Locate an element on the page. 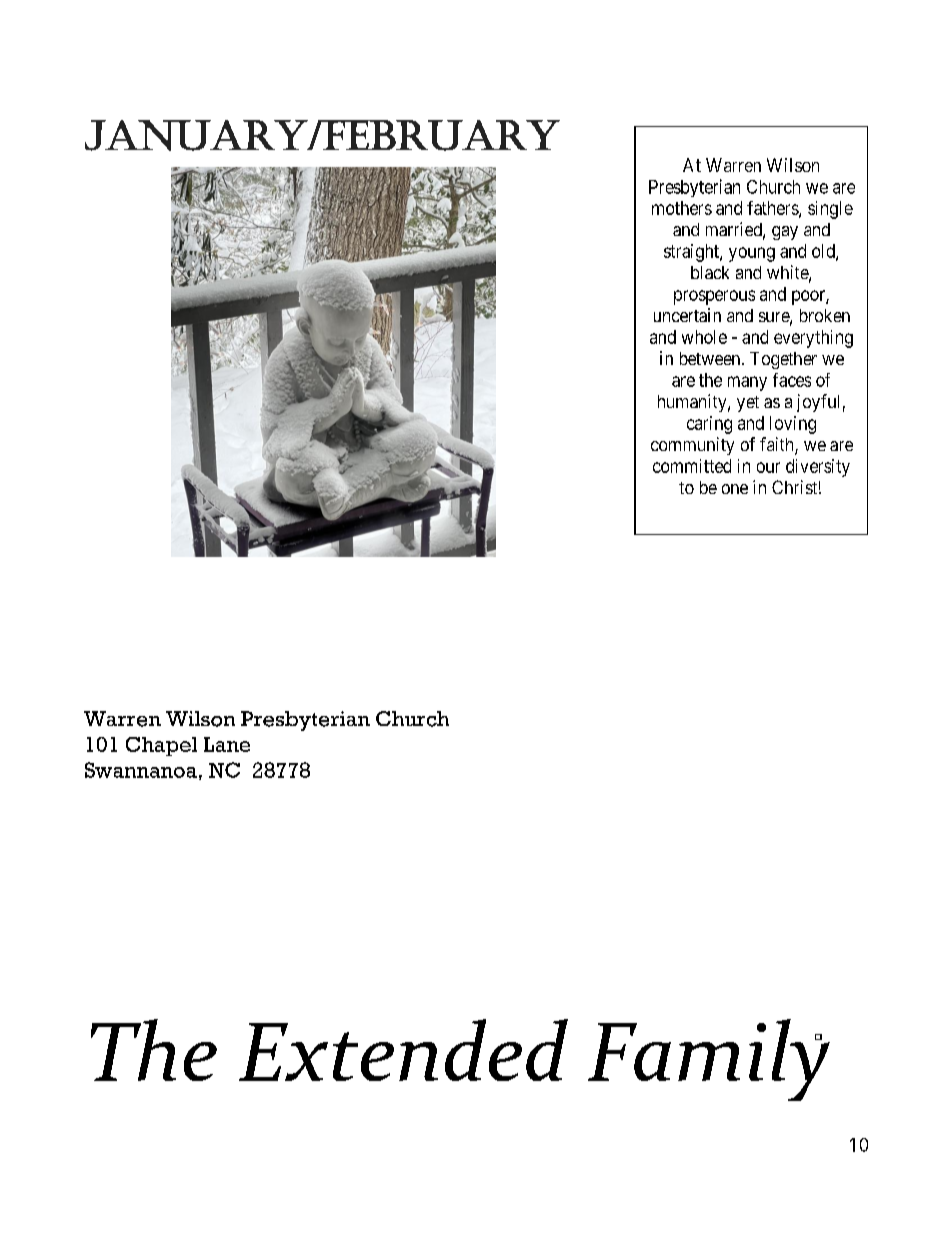 Image resolution: width=952 pixels, height=1233 pixels. Extended is located at coordinates (403, 1050).
